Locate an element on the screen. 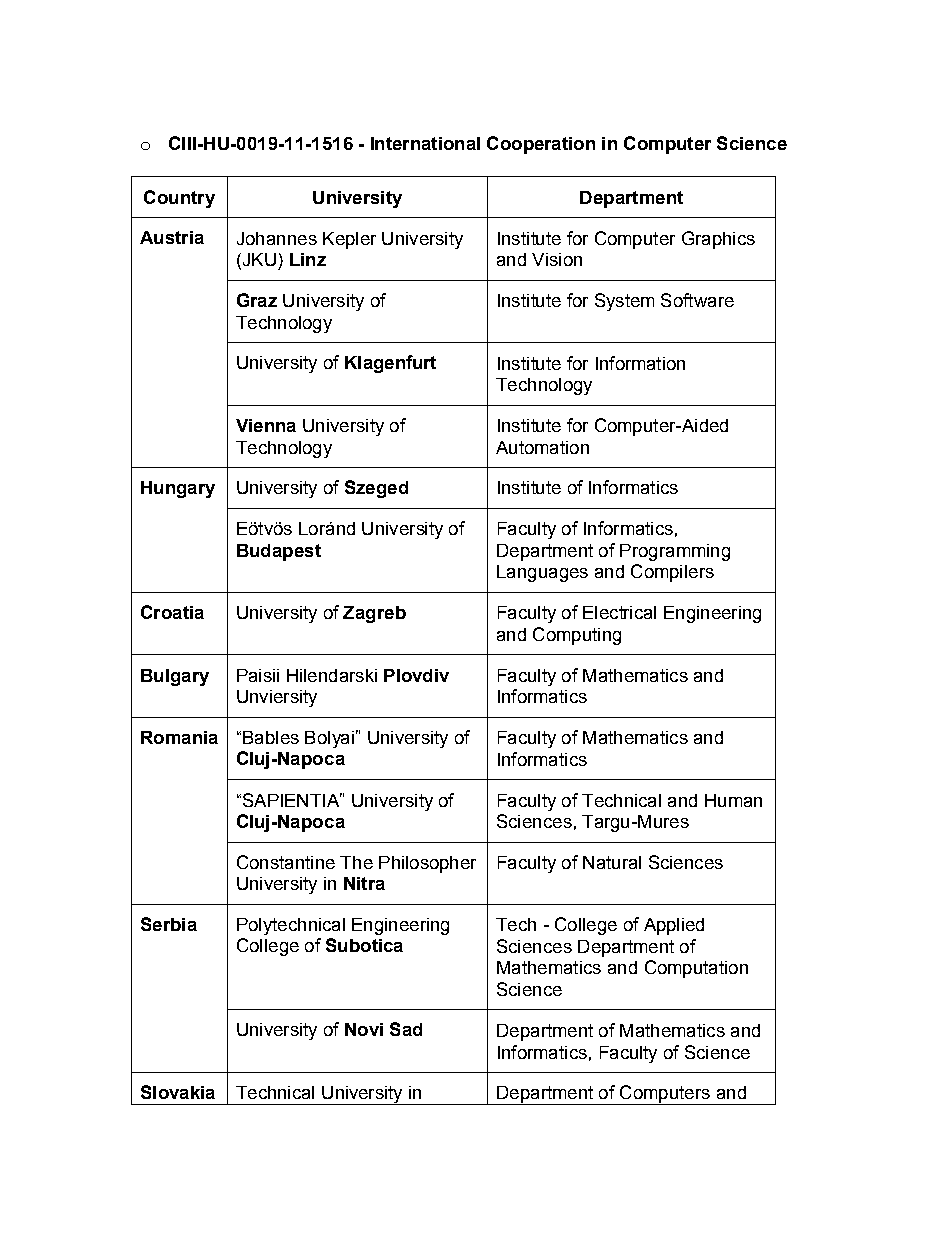 This screenshot has height=1233, width=952. Country is located at coordinates (179, 199).
